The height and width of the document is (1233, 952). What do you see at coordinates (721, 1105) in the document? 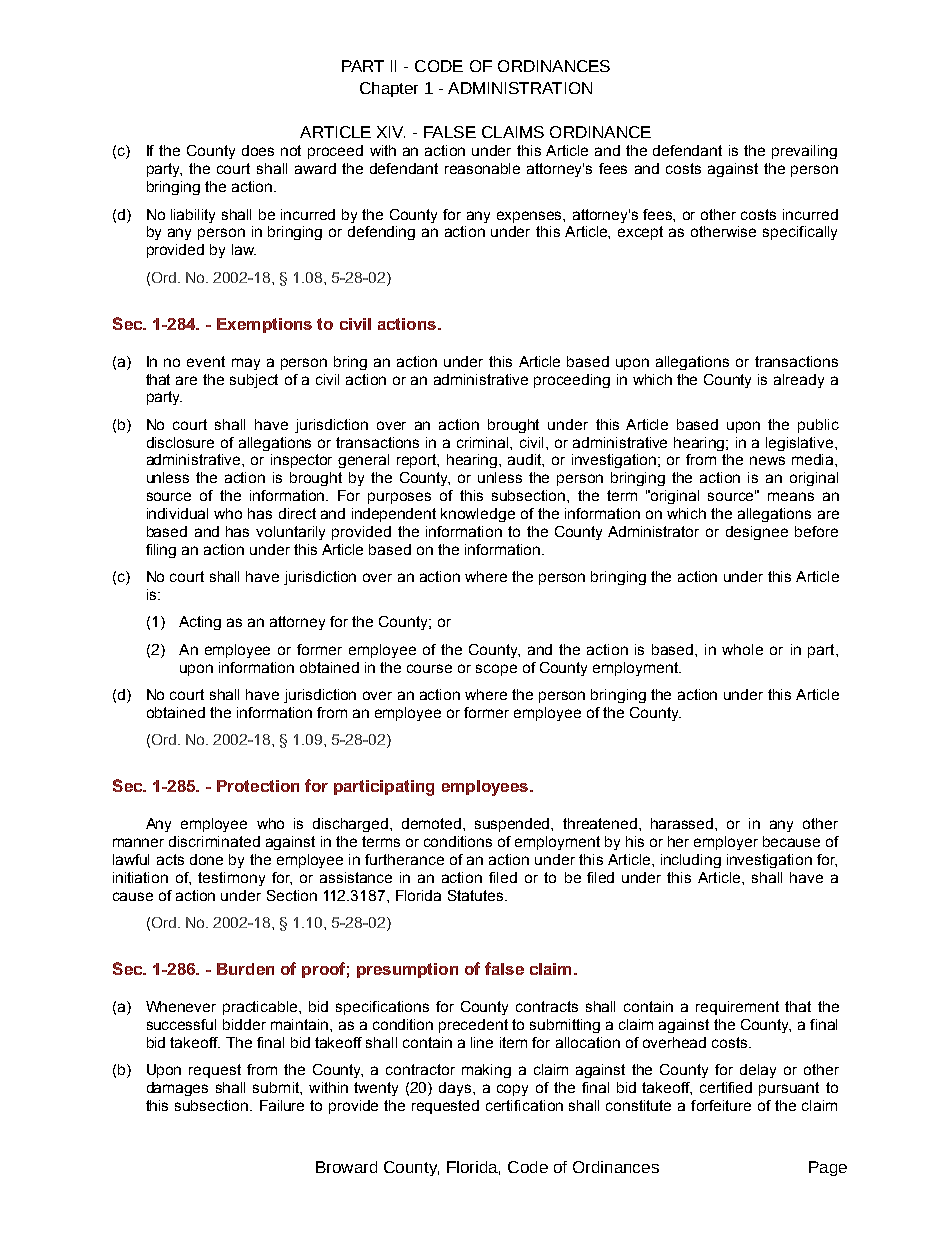
I see `forfeiture` at bounding box center [721, 1105].
